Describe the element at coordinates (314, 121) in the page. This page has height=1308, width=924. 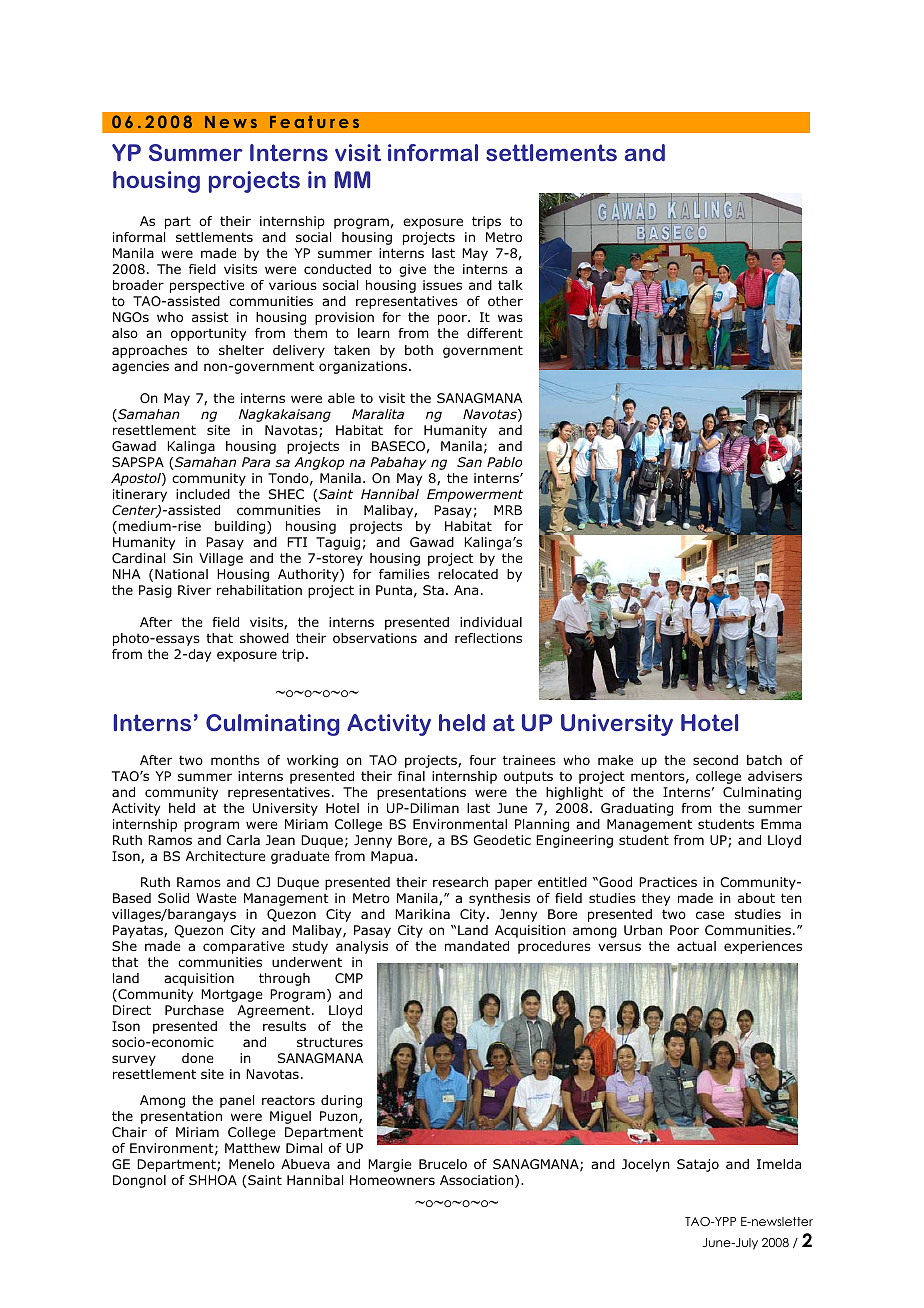
I see `Features` at that location.
